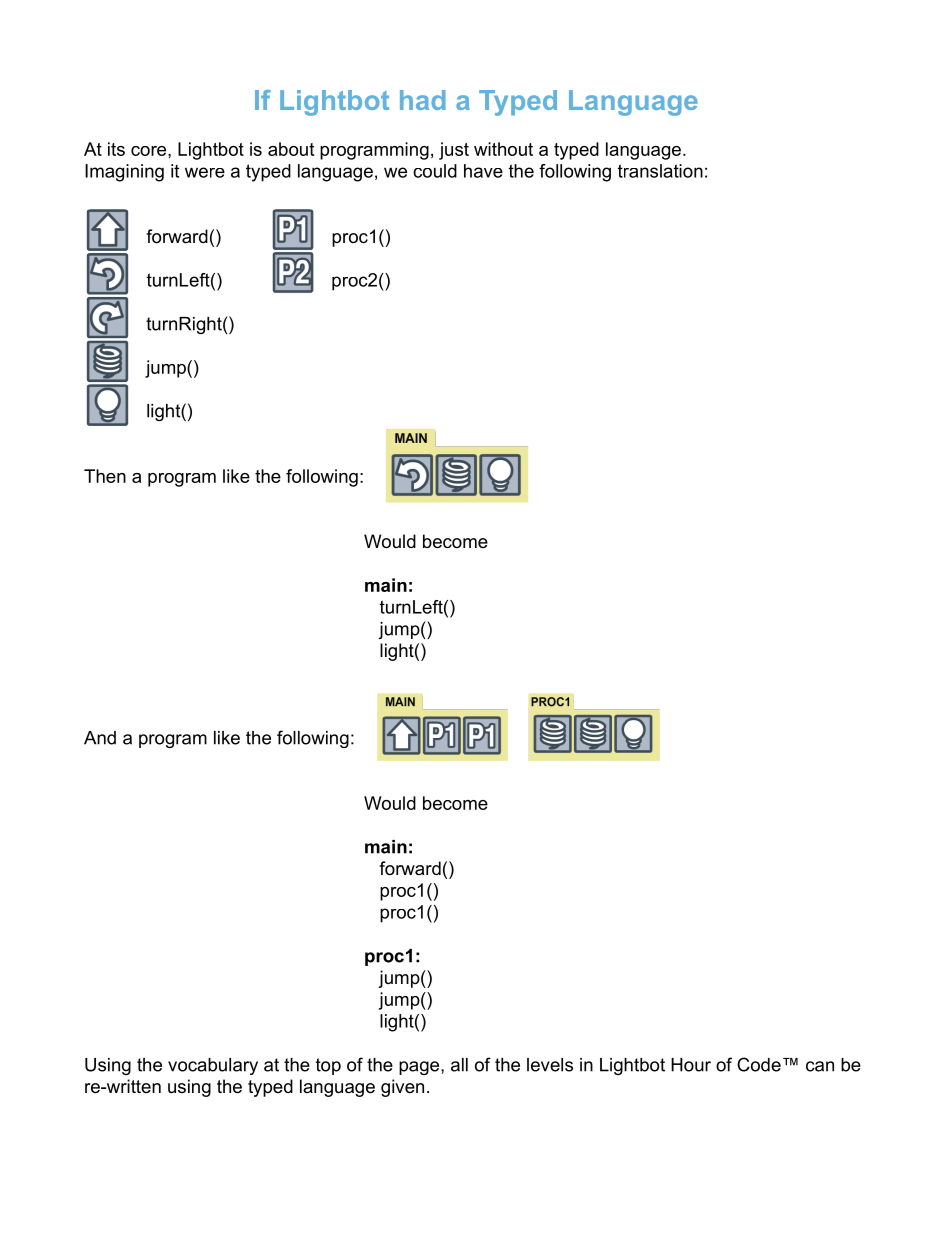  What do you see at coordinates (483, 171) in the page?
I see `have` at bounding box center [483, 171].
